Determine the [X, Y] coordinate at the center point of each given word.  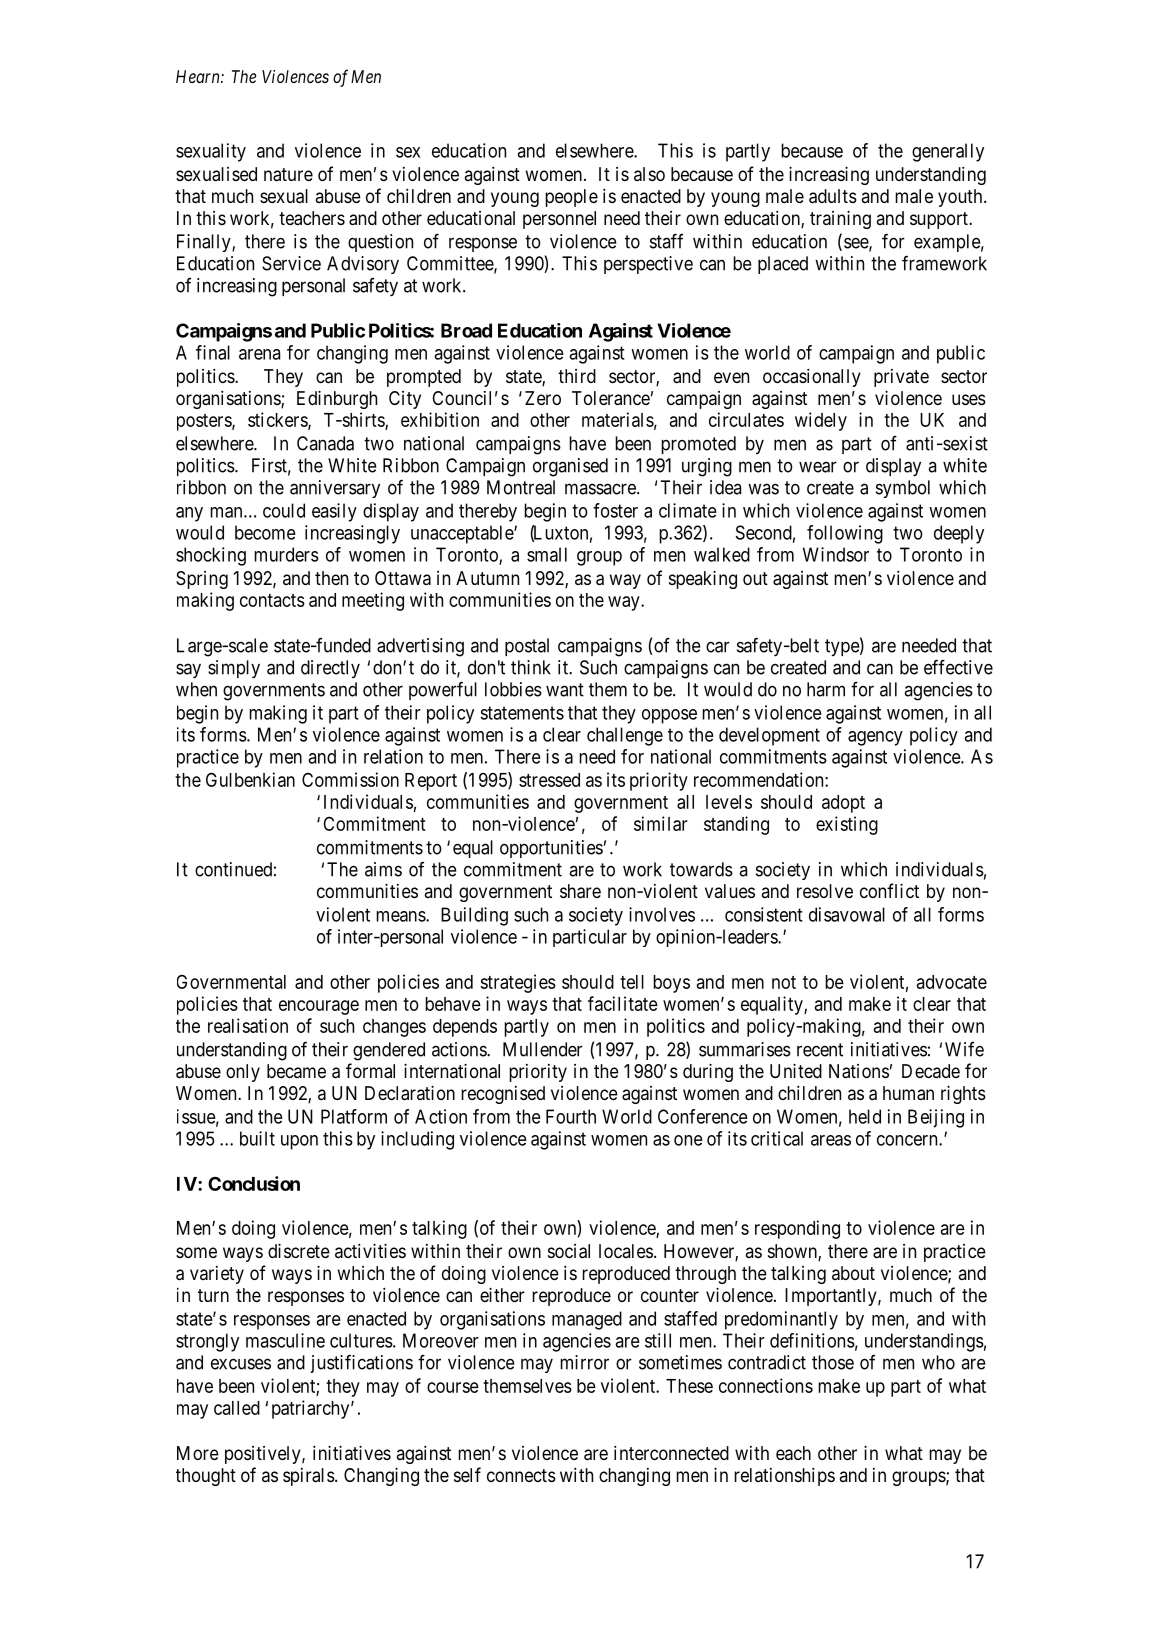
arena [259, 354]
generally [948, 152]
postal [527, 647]
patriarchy [312, 1409]
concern [908, 1140]
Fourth [571, 1116]
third [577, 376]
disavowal [847, 914]
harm [826, 689]
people [571, 198]
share [580, 891]
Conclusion [254, 1183]
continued [233, 869]
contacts [272, 600]
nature [288, 175]
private [901, 378]
